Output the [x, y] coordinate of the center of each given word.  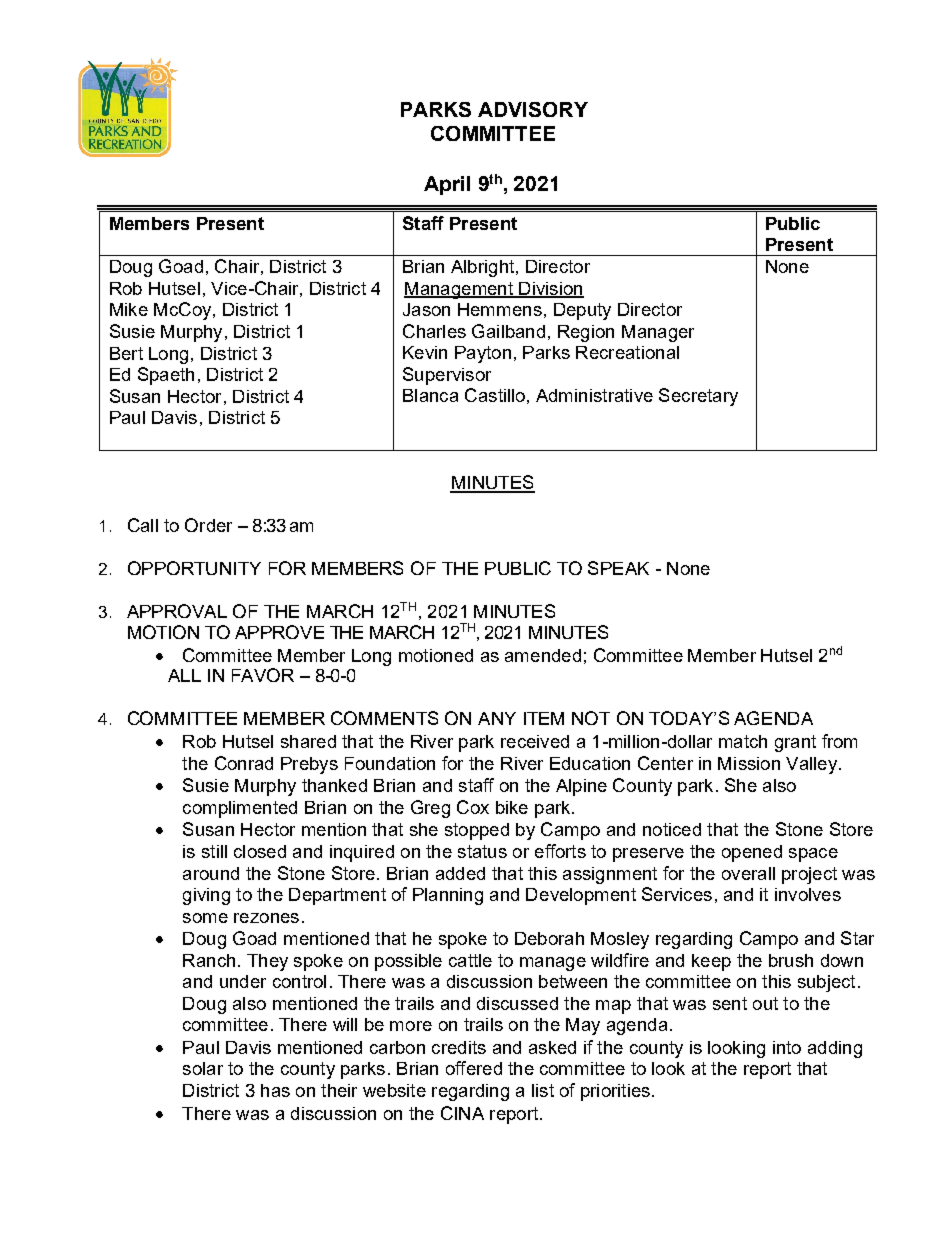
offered [474, 1068]
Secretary [698, 397]
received [535, 741]
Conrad [244, 763]
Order [208, 525]
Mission [749, 763]
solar [203, 1068]
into [787, 1047]
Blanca [430, 395]
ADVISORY [533, 109]
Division [550, 289]
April [447, 185]
